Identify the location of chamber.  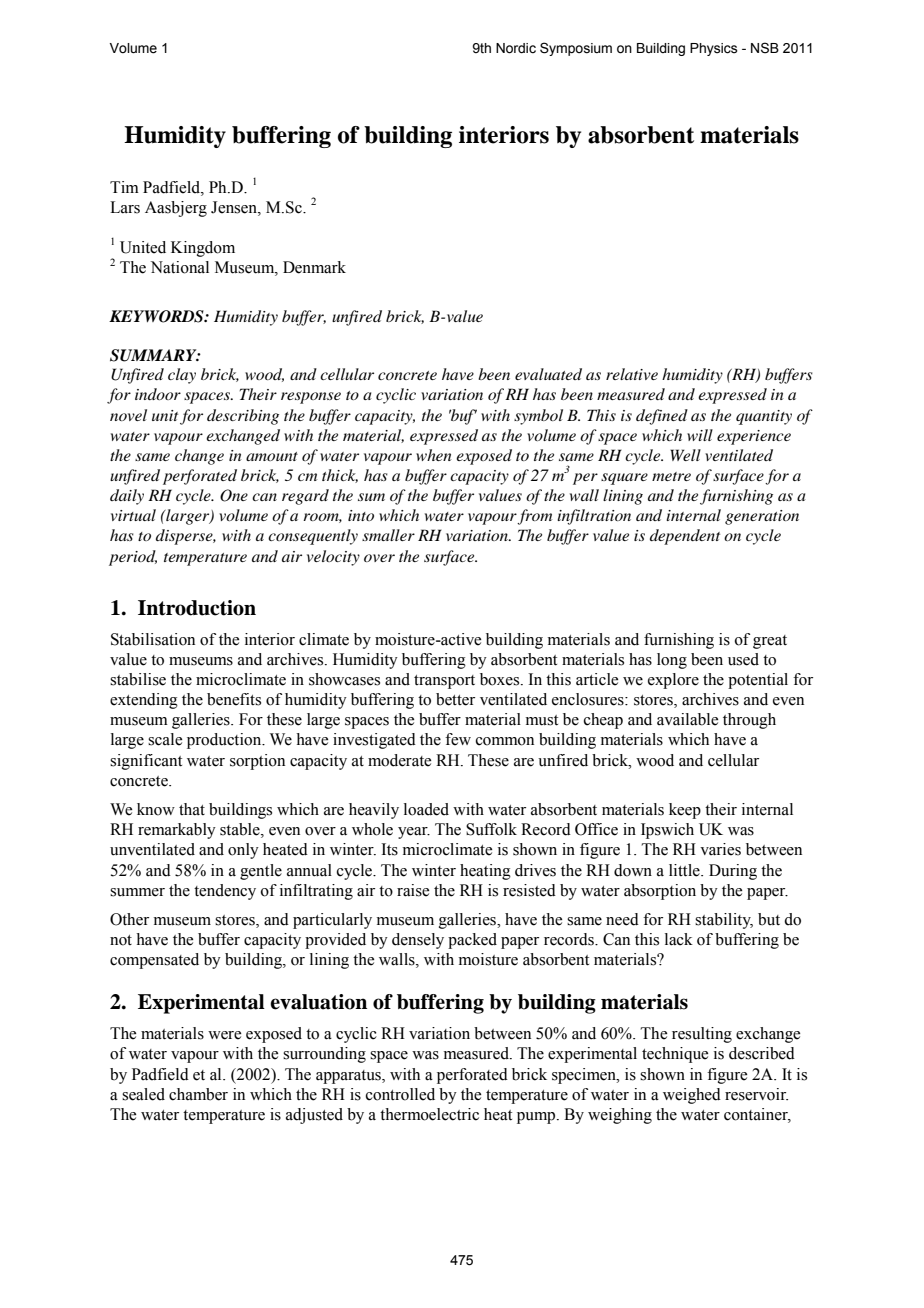
(198, 1094).
